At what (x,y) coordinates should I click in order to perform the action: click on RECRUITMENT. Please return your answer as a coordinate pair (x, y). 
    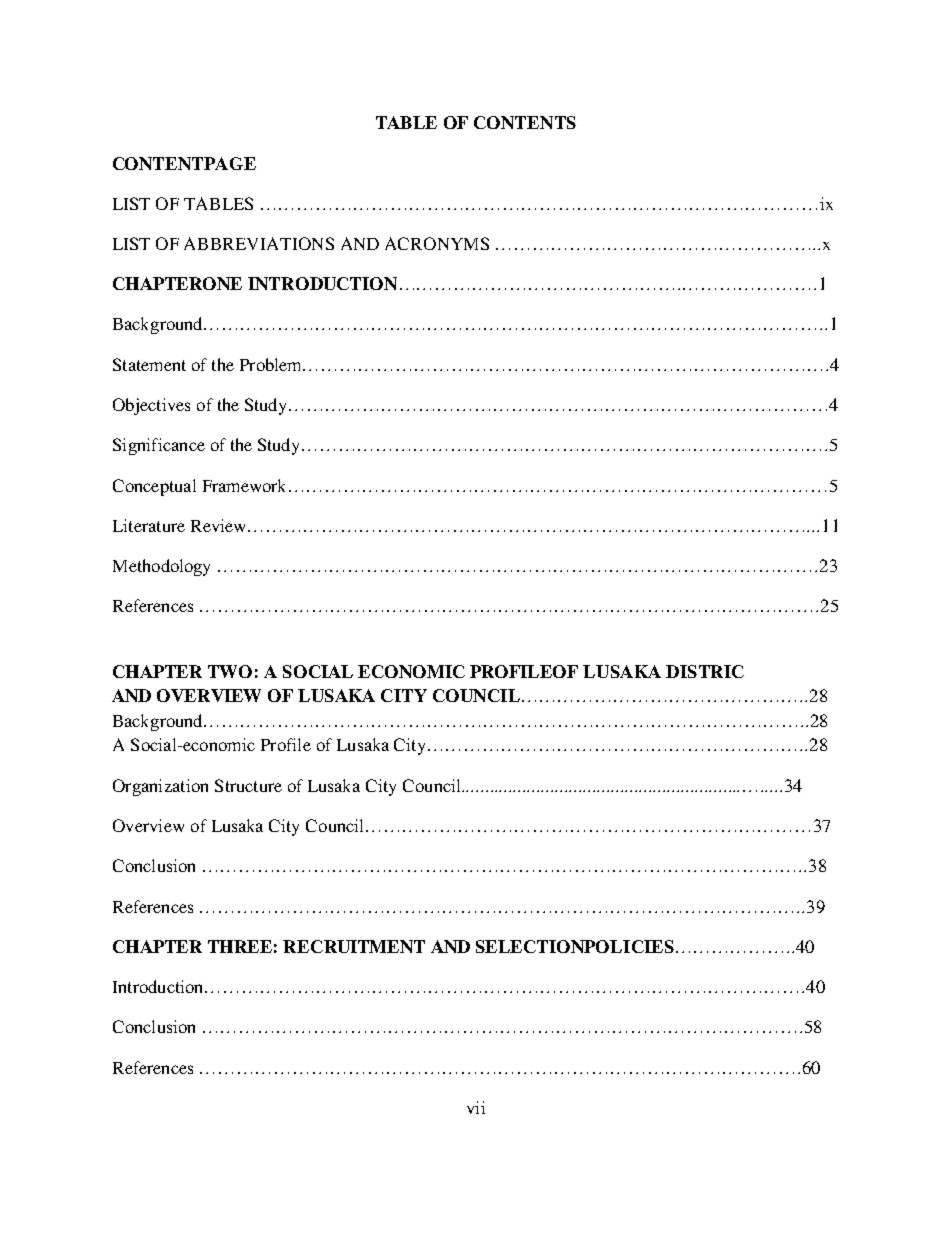
    Looking at the image, I should click on (354, 946).
